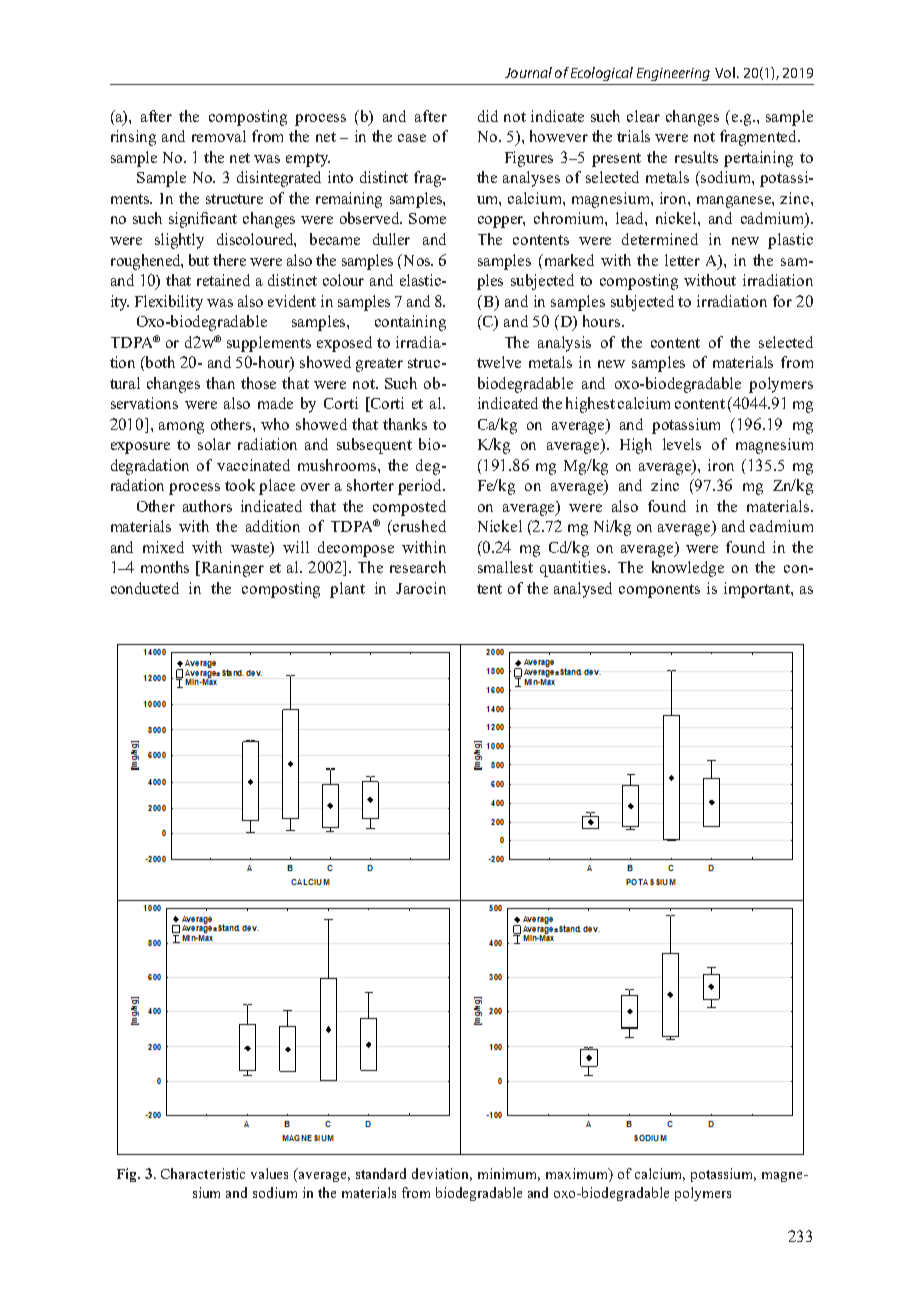 The image size is (924, 1308). What do you see at coordinates (203, 1173) in the page?
I see `Characteristic` at bounding box center [203, 1173].
